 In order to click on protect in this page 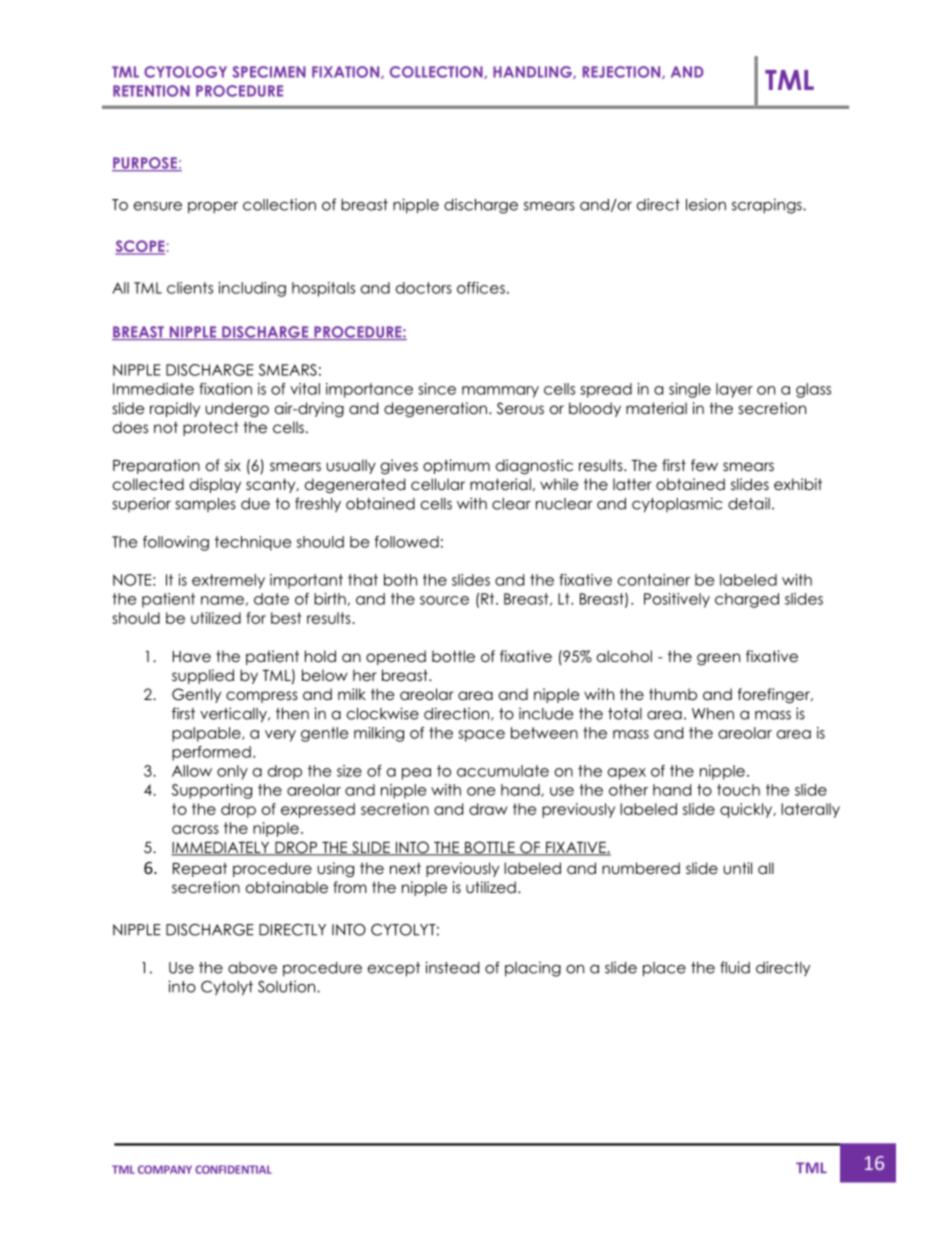, I will do `click(211, 428)`.
